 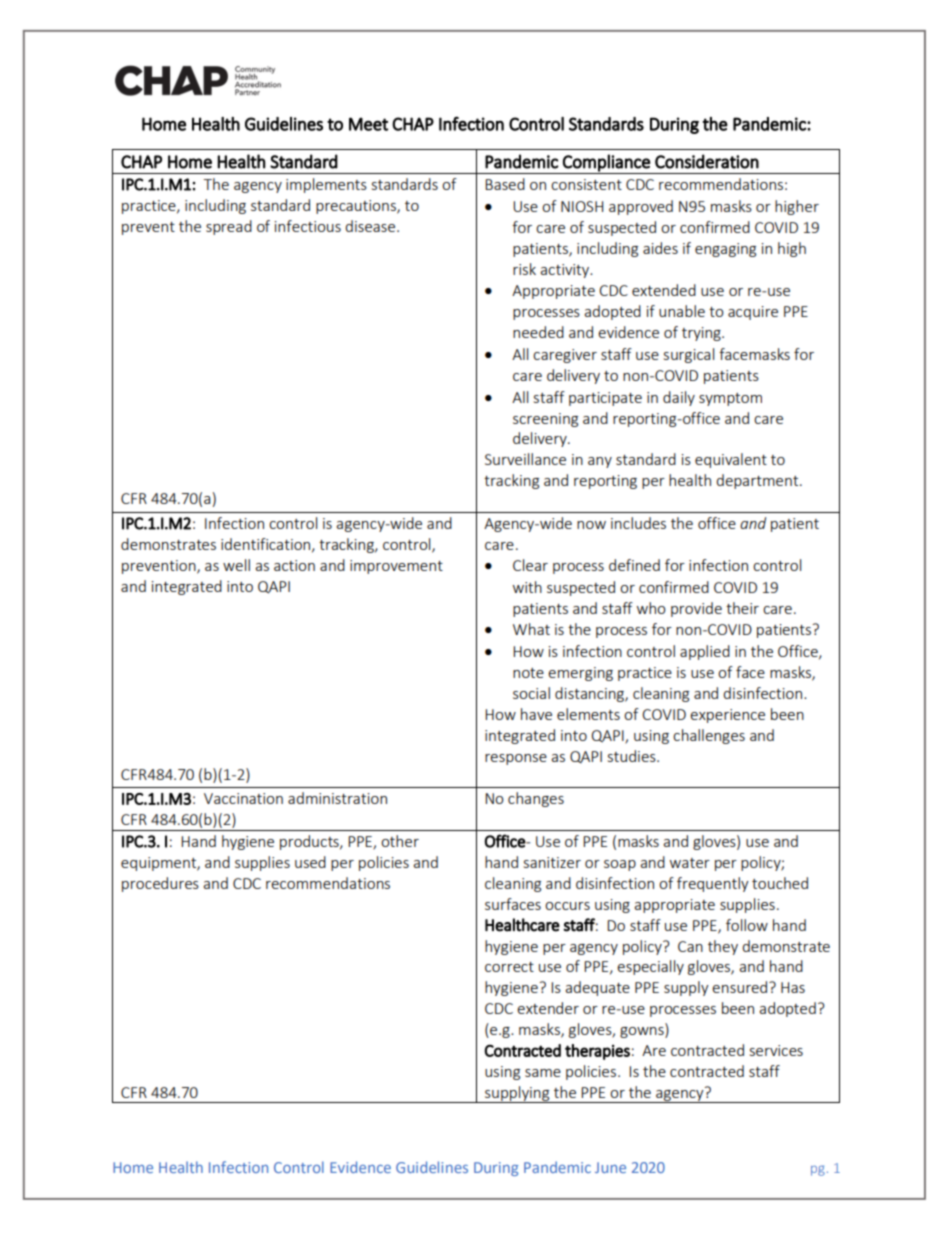 I want to click on June, so click(x=610, y=1167).
